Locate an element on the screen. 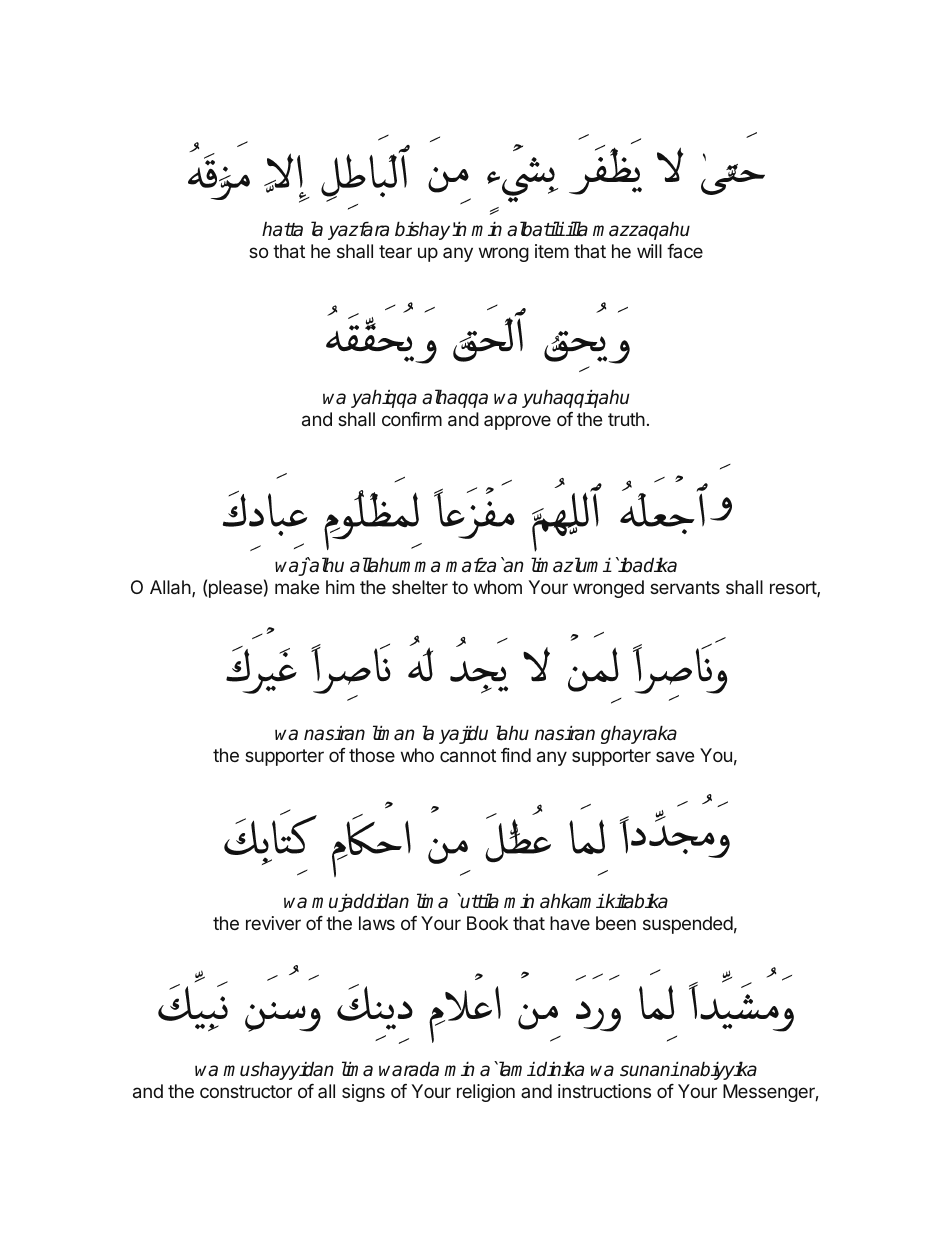  servants is located at coordinates (685, 587).
